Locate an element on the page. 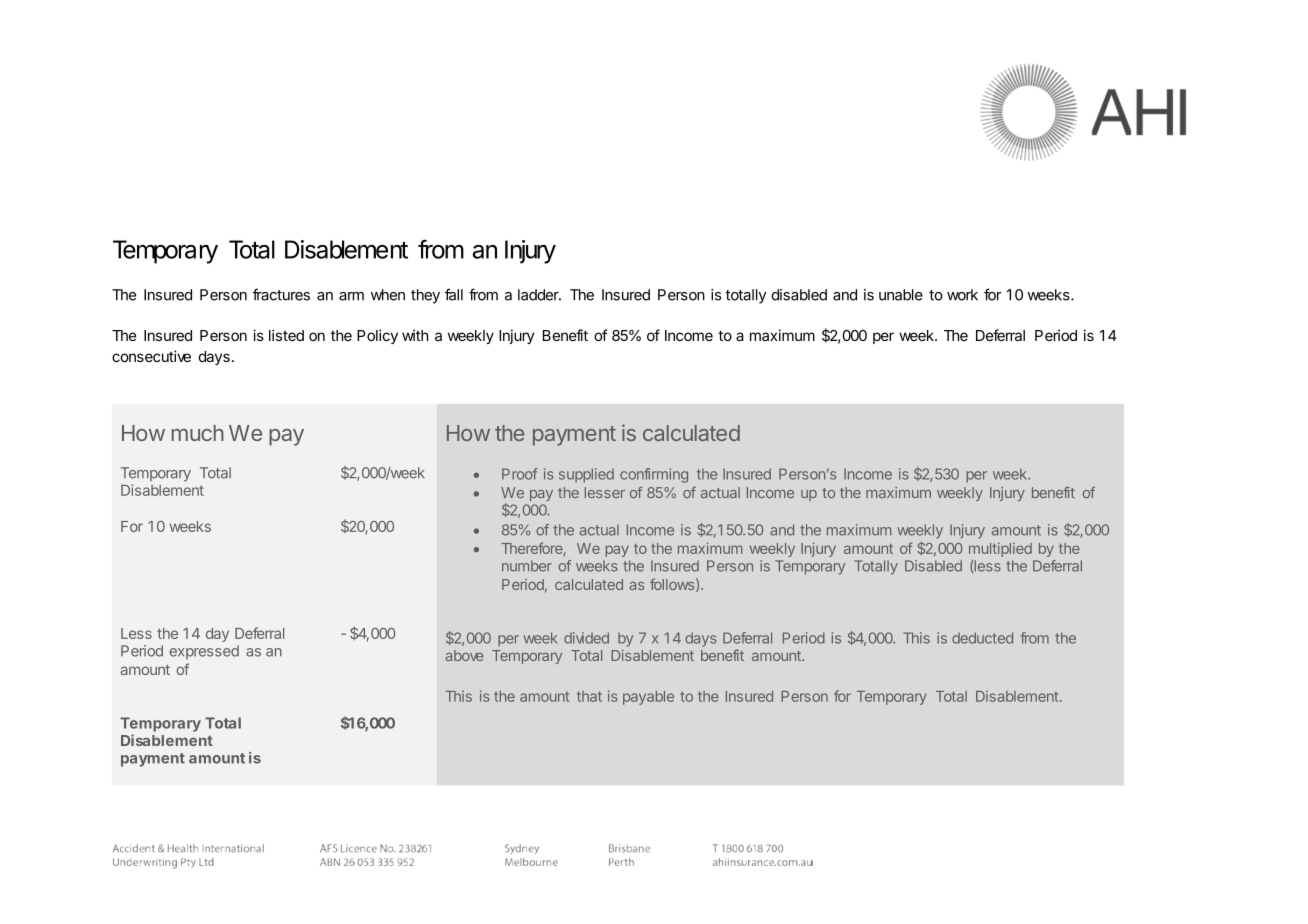 This document has width=1308, height=924. much is located at coordinates (198, 433).
